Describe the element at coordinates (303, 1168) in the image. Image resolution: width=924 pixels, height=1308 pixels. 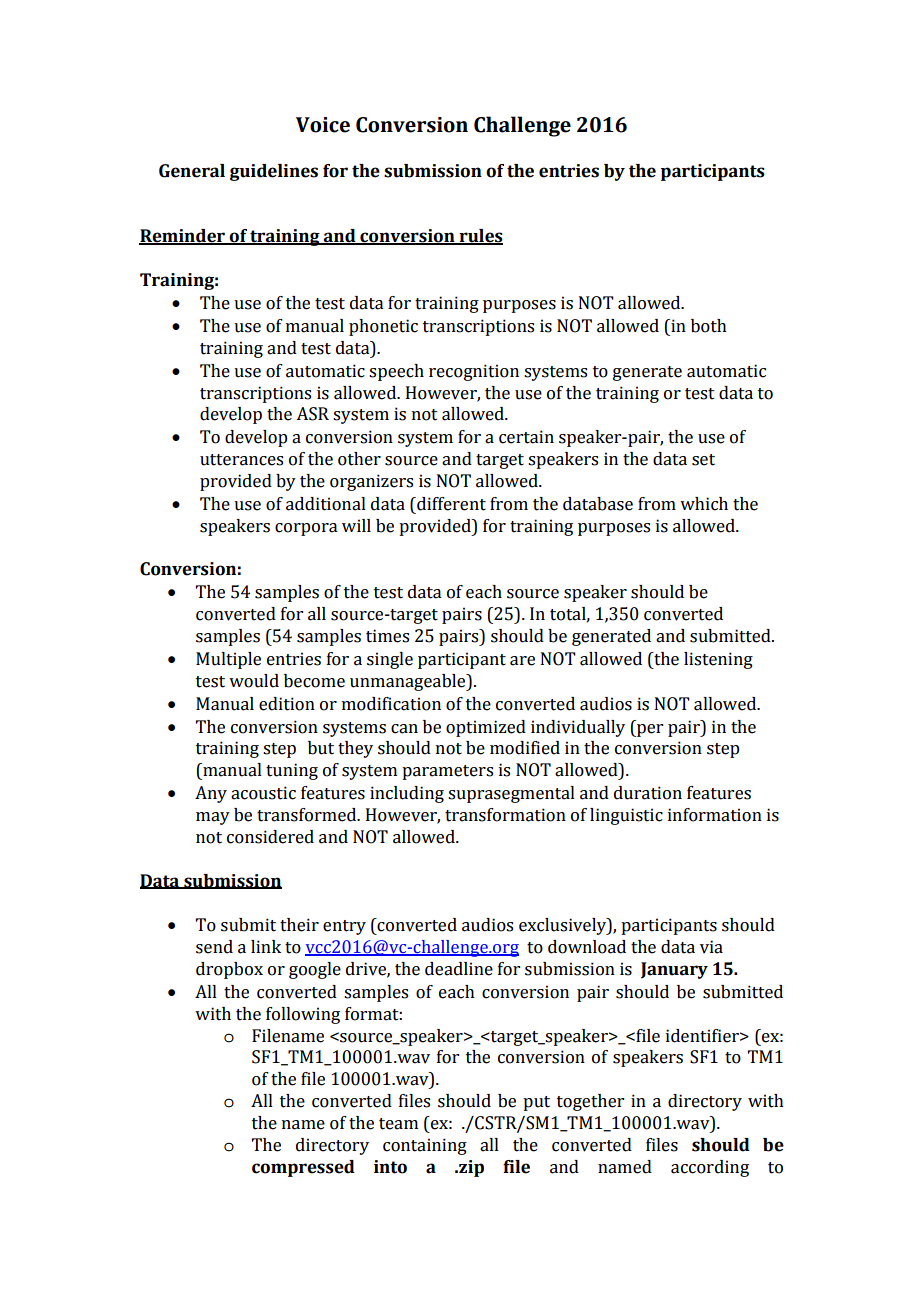
I see `compressed` at that location.
